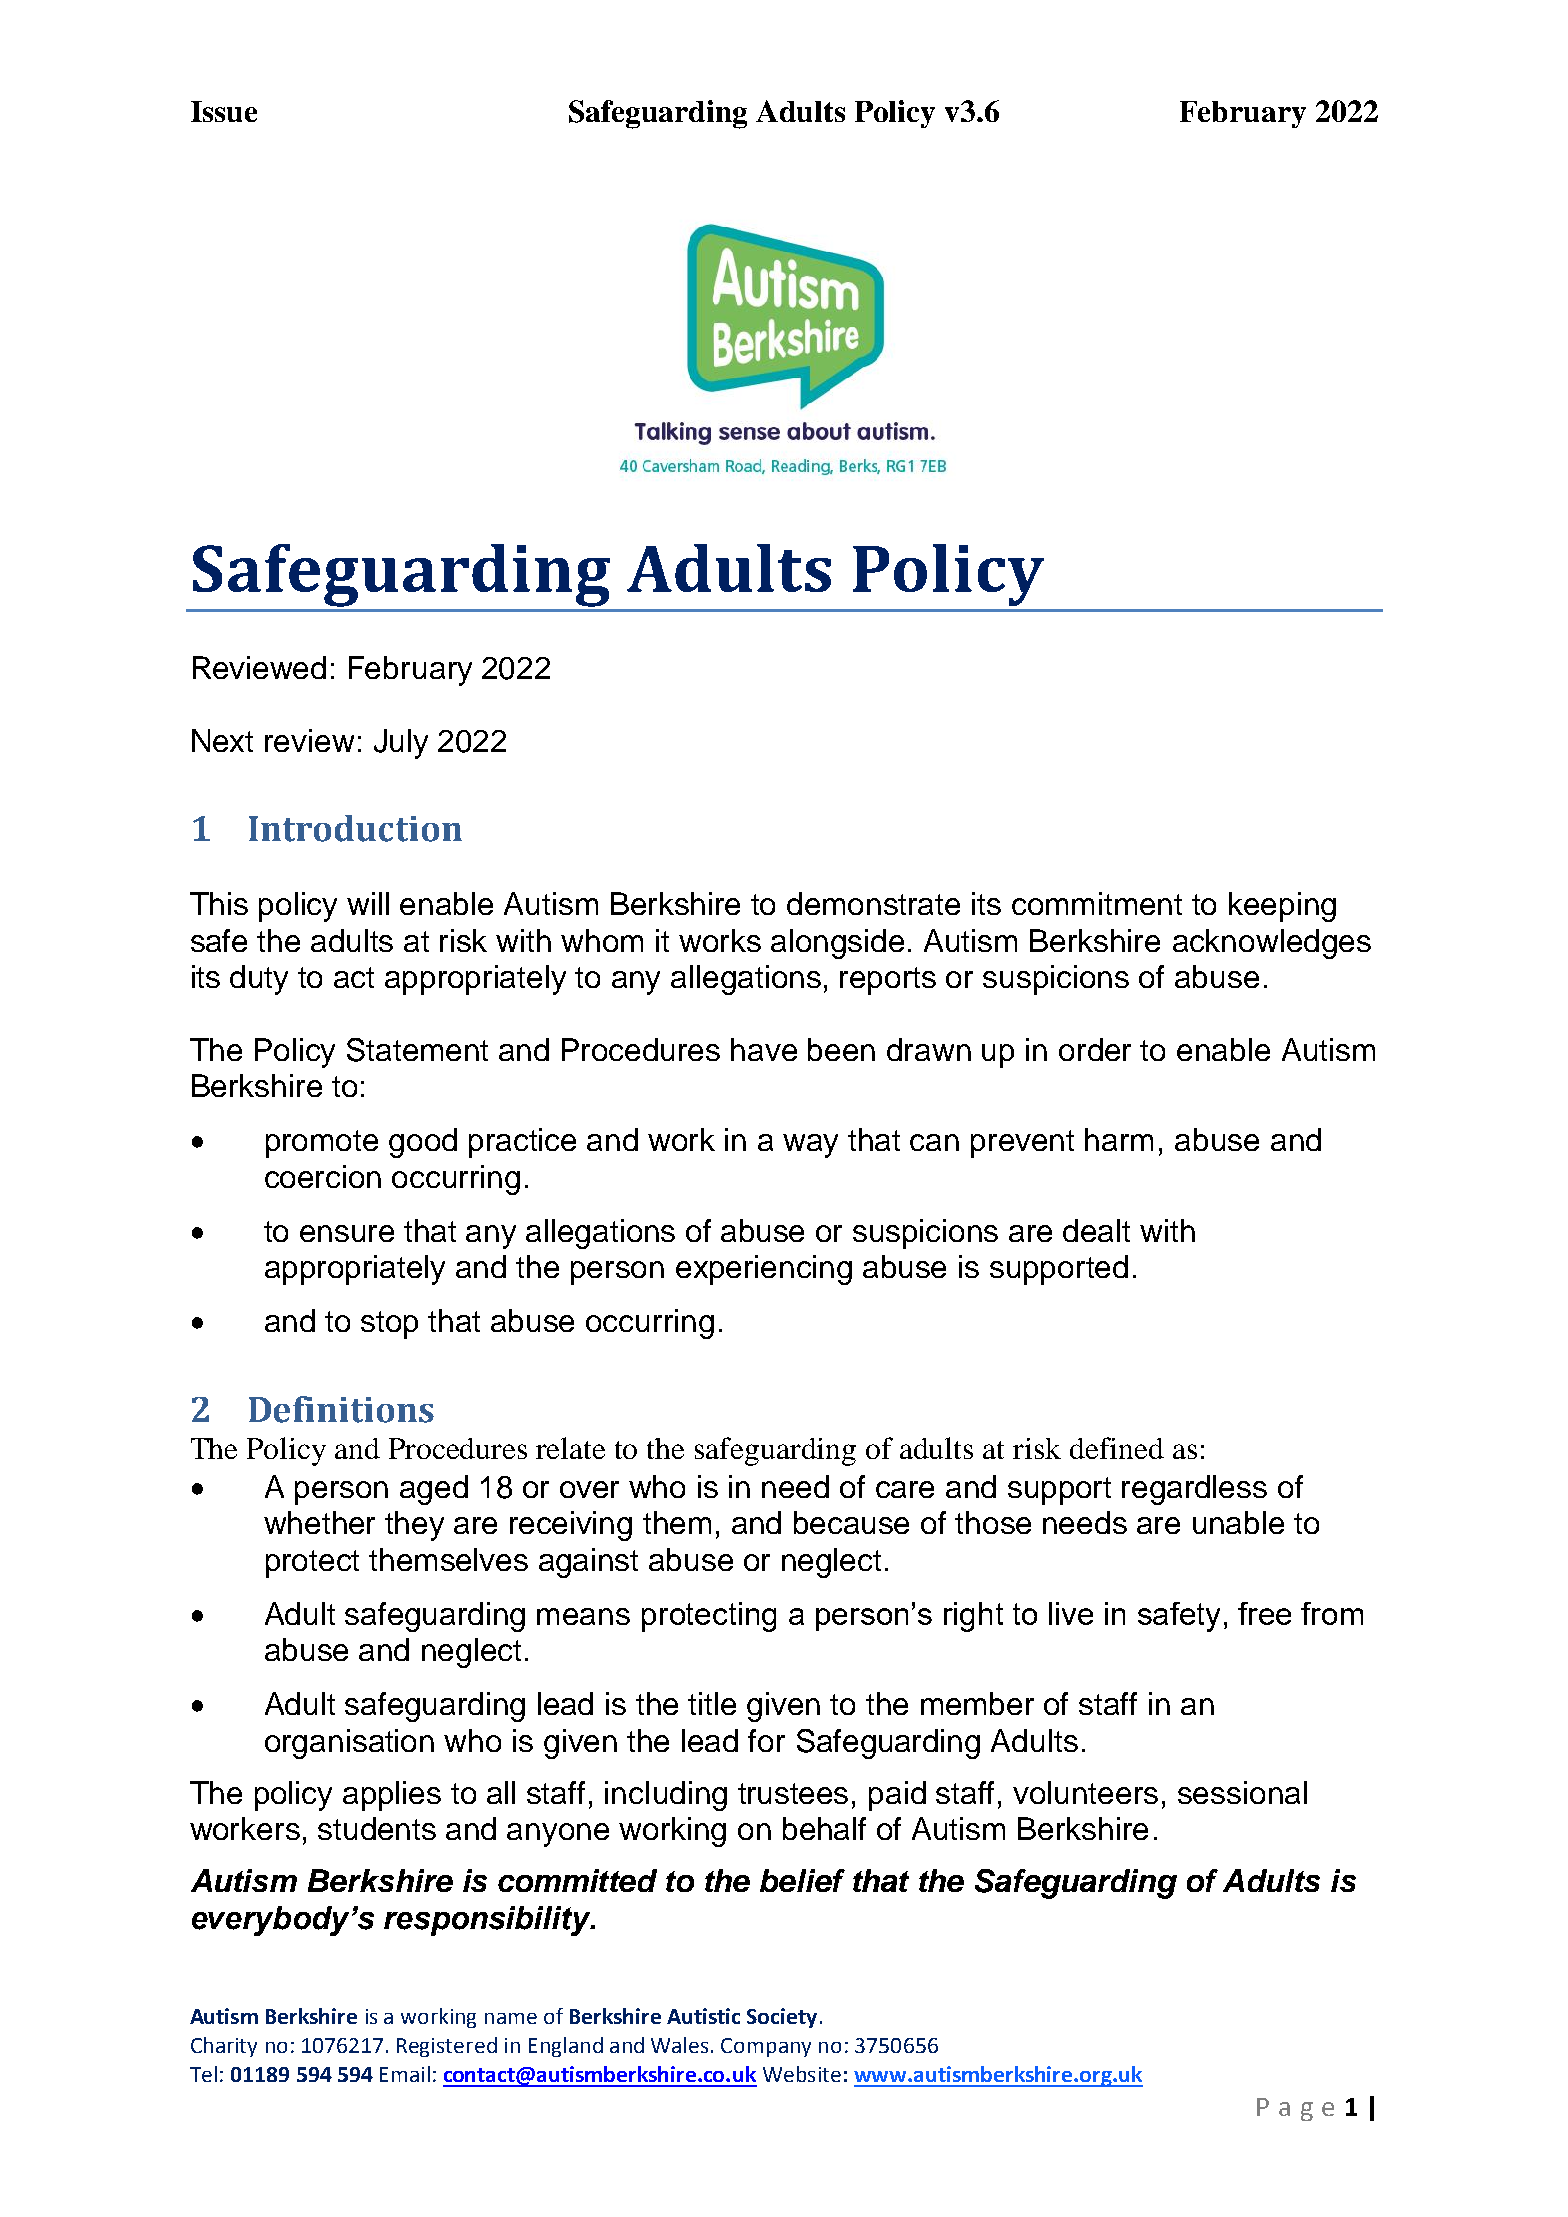 This document has height=2217, width=1568. What do you see at coordinates (1097, 903) in the document?
I see `commitment` at bounding box center [1097, 903].
